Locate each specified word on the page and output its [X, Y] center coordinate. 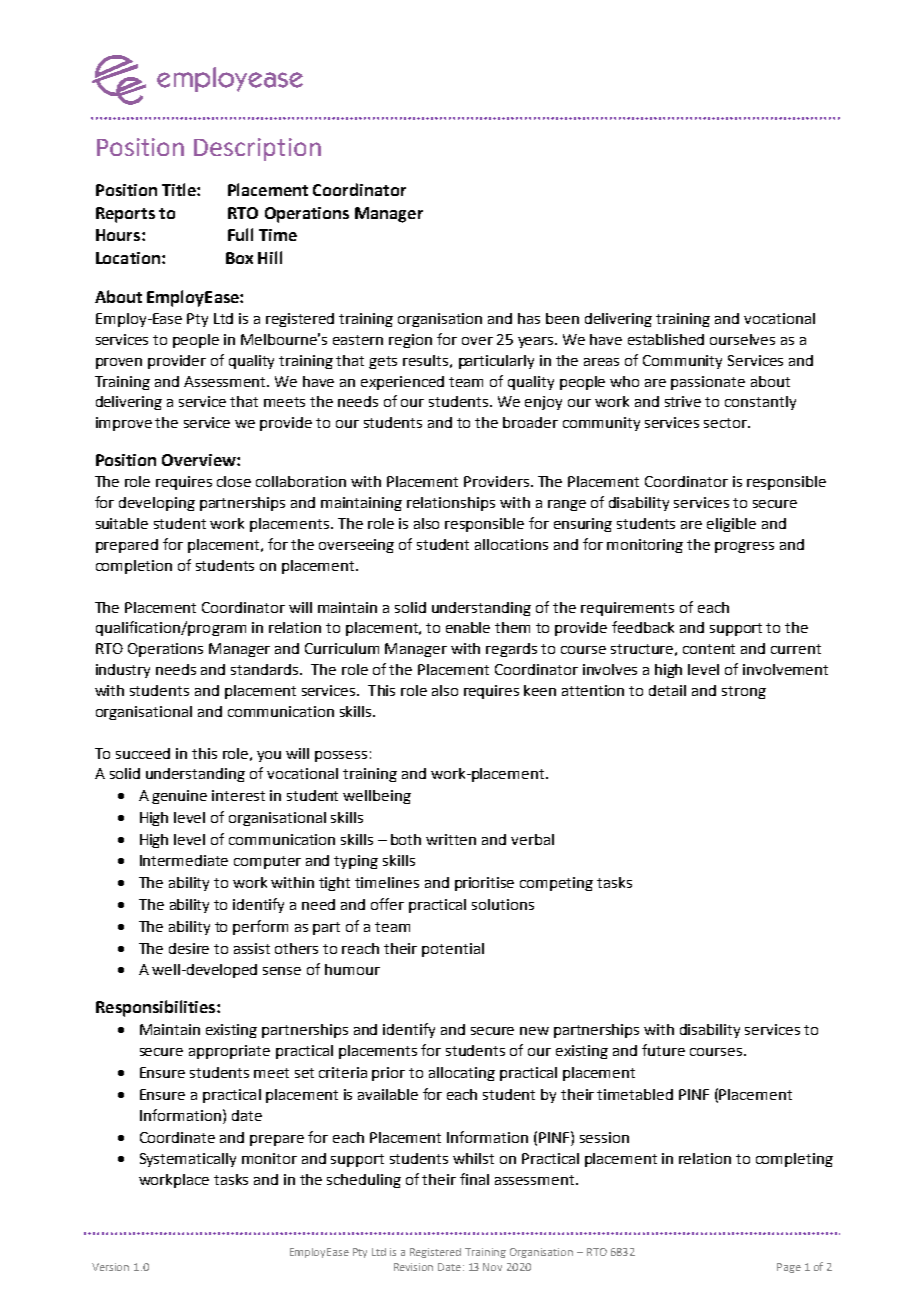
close [234, 481]
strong [744, 692]
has [529, 318]
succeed [143, 753]
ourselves [742, 339]
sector [726, 423]
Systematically [188, 1160]
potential [453, 950]
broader [530, 422]
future [663, 1050]
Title [180, 189]
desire [189, 948]
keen [540, 690]
